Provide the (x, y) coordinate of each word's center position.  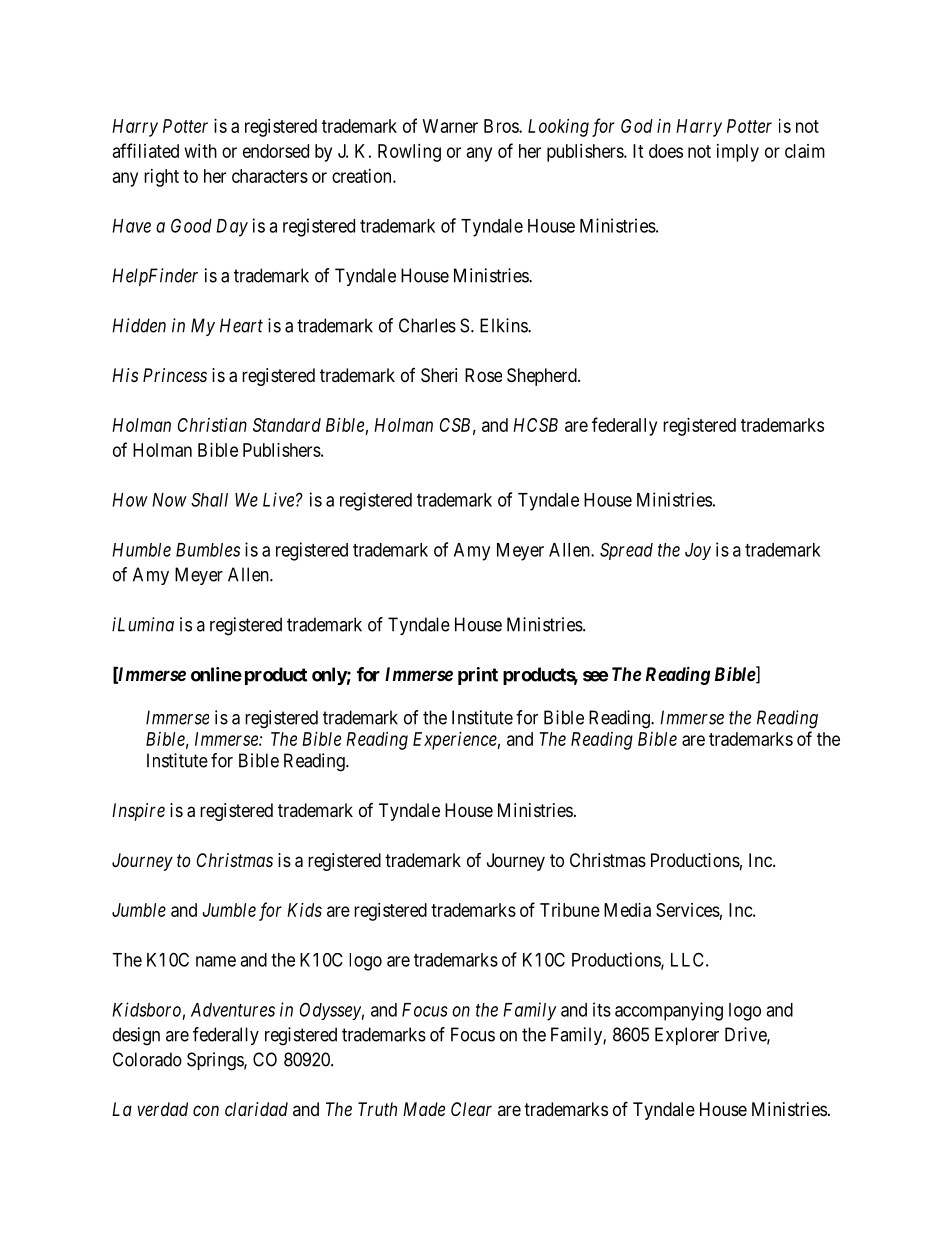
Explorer (687, 1036)
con (206, 1110)
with (201, 151)
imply (738, 153)
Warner (450, 126)
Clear (471, 1109)
